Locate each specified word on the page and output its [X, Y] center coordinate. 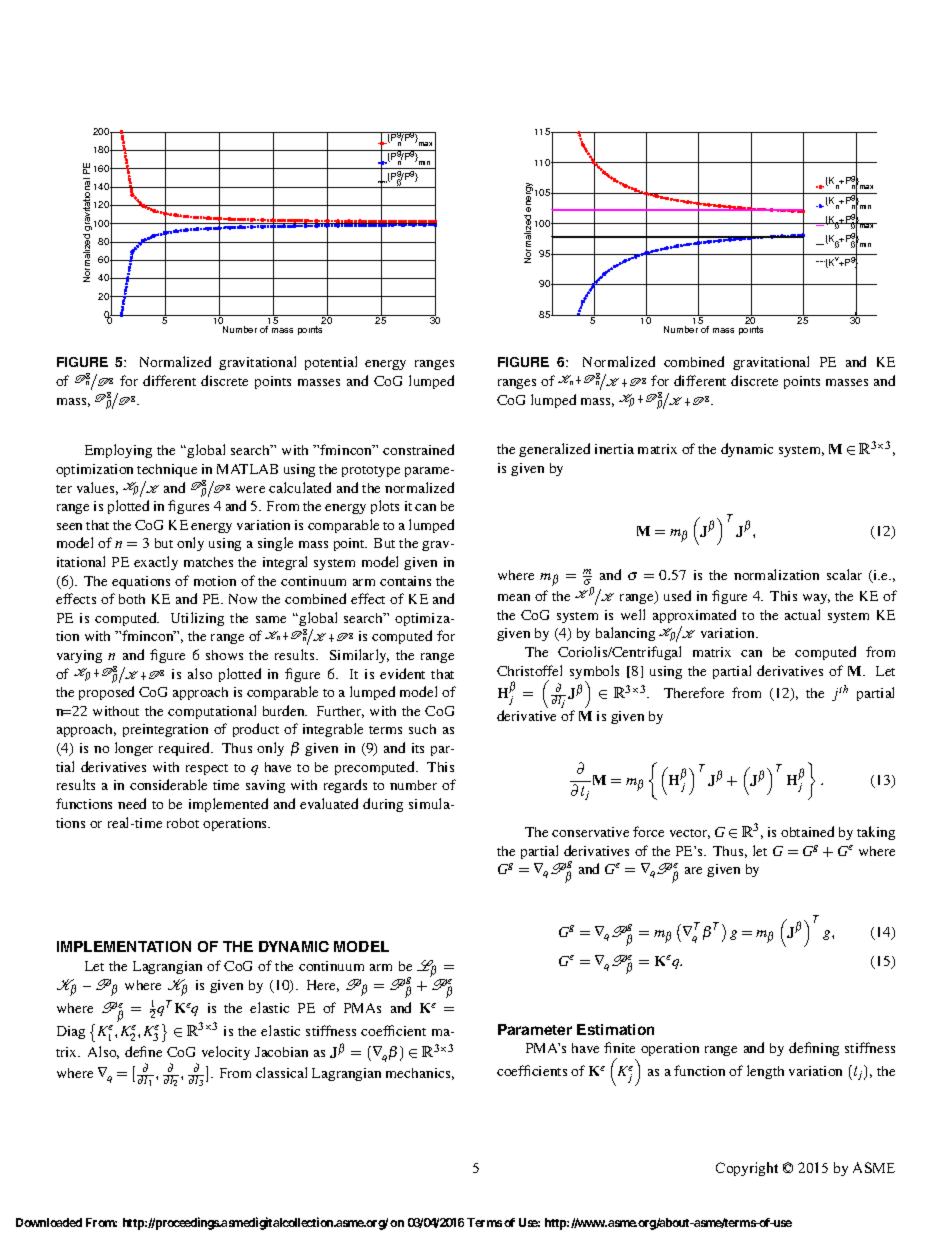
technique [167, 470]
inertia [614, 449]
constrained [418, 449]
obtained [807, 831]
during [383, 805]
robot [183, 823]
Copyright [747, 1169]
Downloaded [49, 1222]
